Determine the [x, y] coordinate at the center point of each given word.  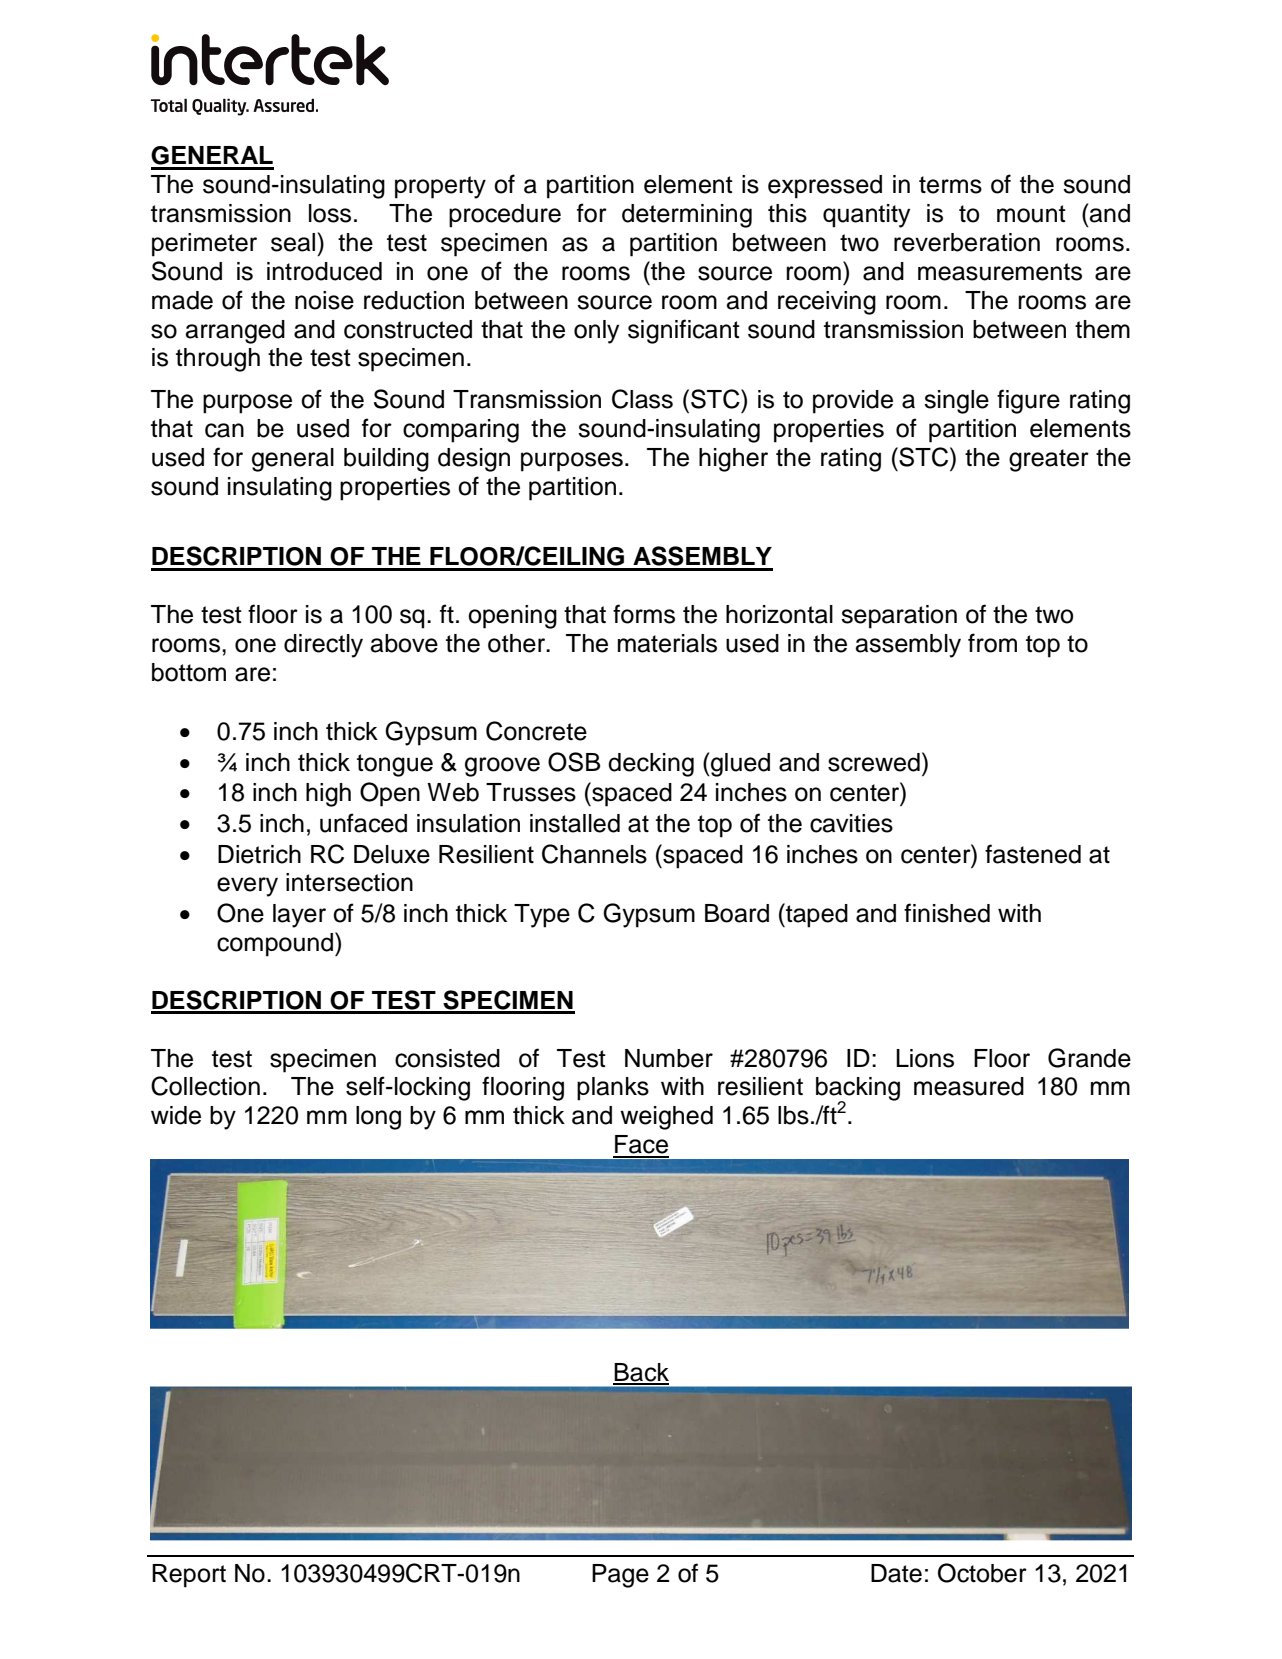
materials [667, 643]
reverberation [967, 242]
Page [620, 1576]
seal [293, 242]
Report [189, 1576]
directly [323, 646]
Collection [205, 1086]
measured [969, 1086]
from [992, 643]
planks [613, 1089]
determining [687, 216]
